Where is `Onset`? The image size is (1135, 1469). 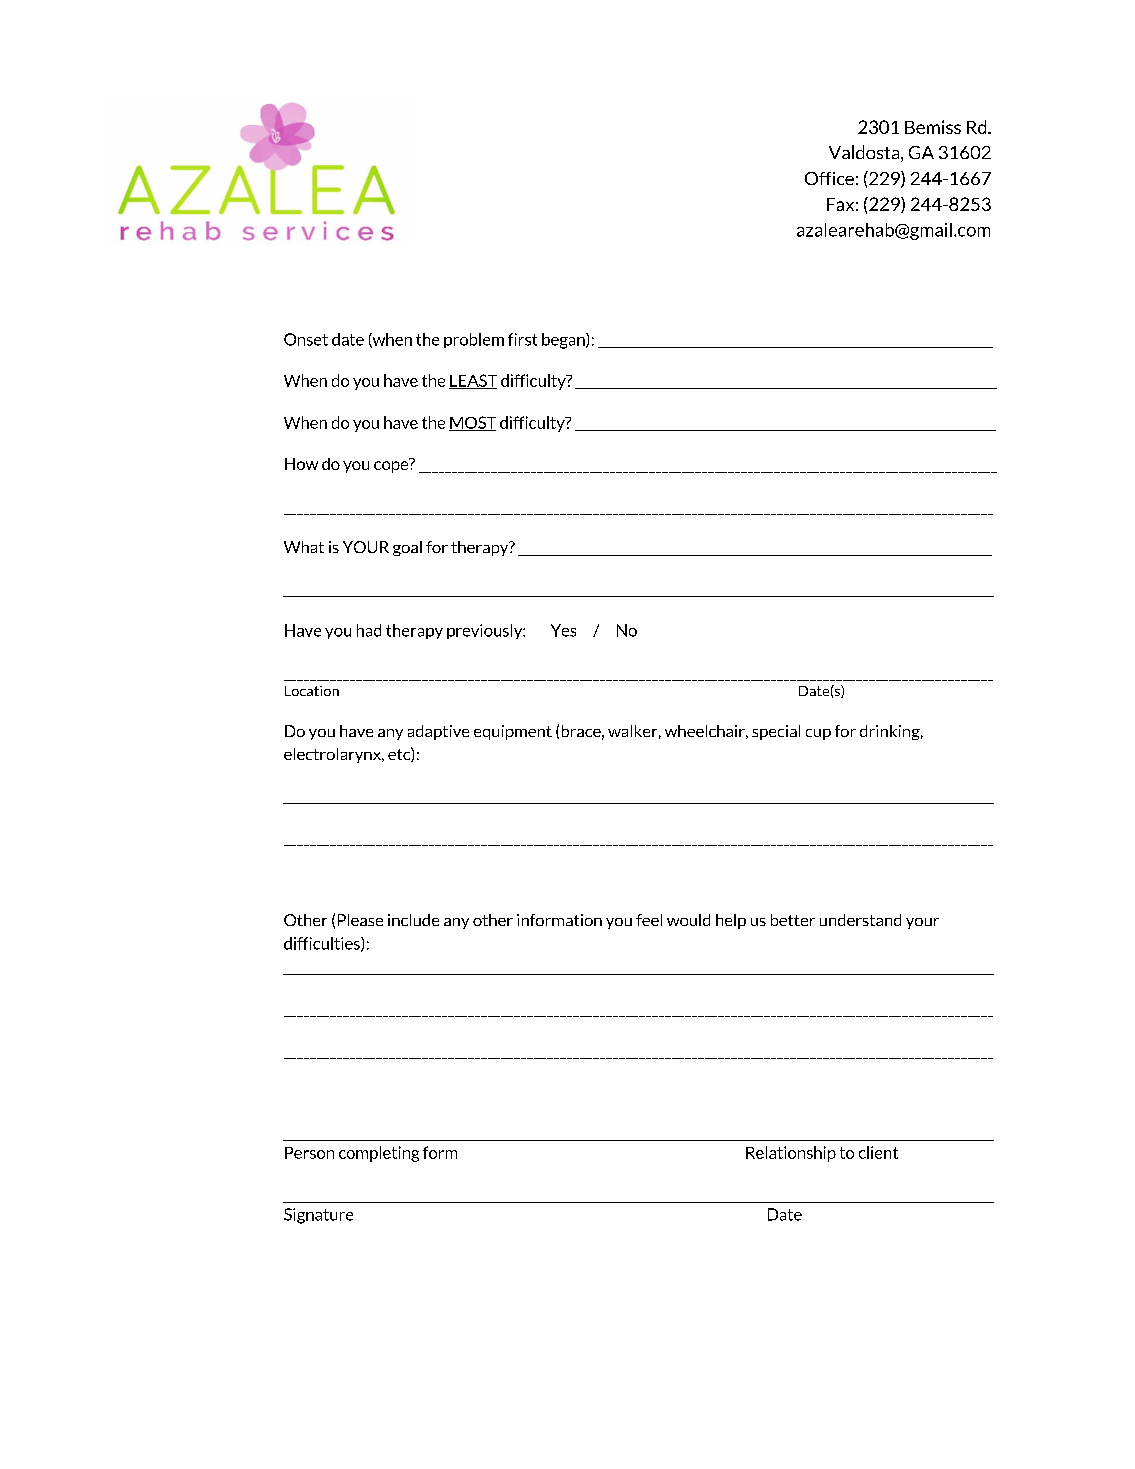
Onset is located at coordinates (306, 339).
